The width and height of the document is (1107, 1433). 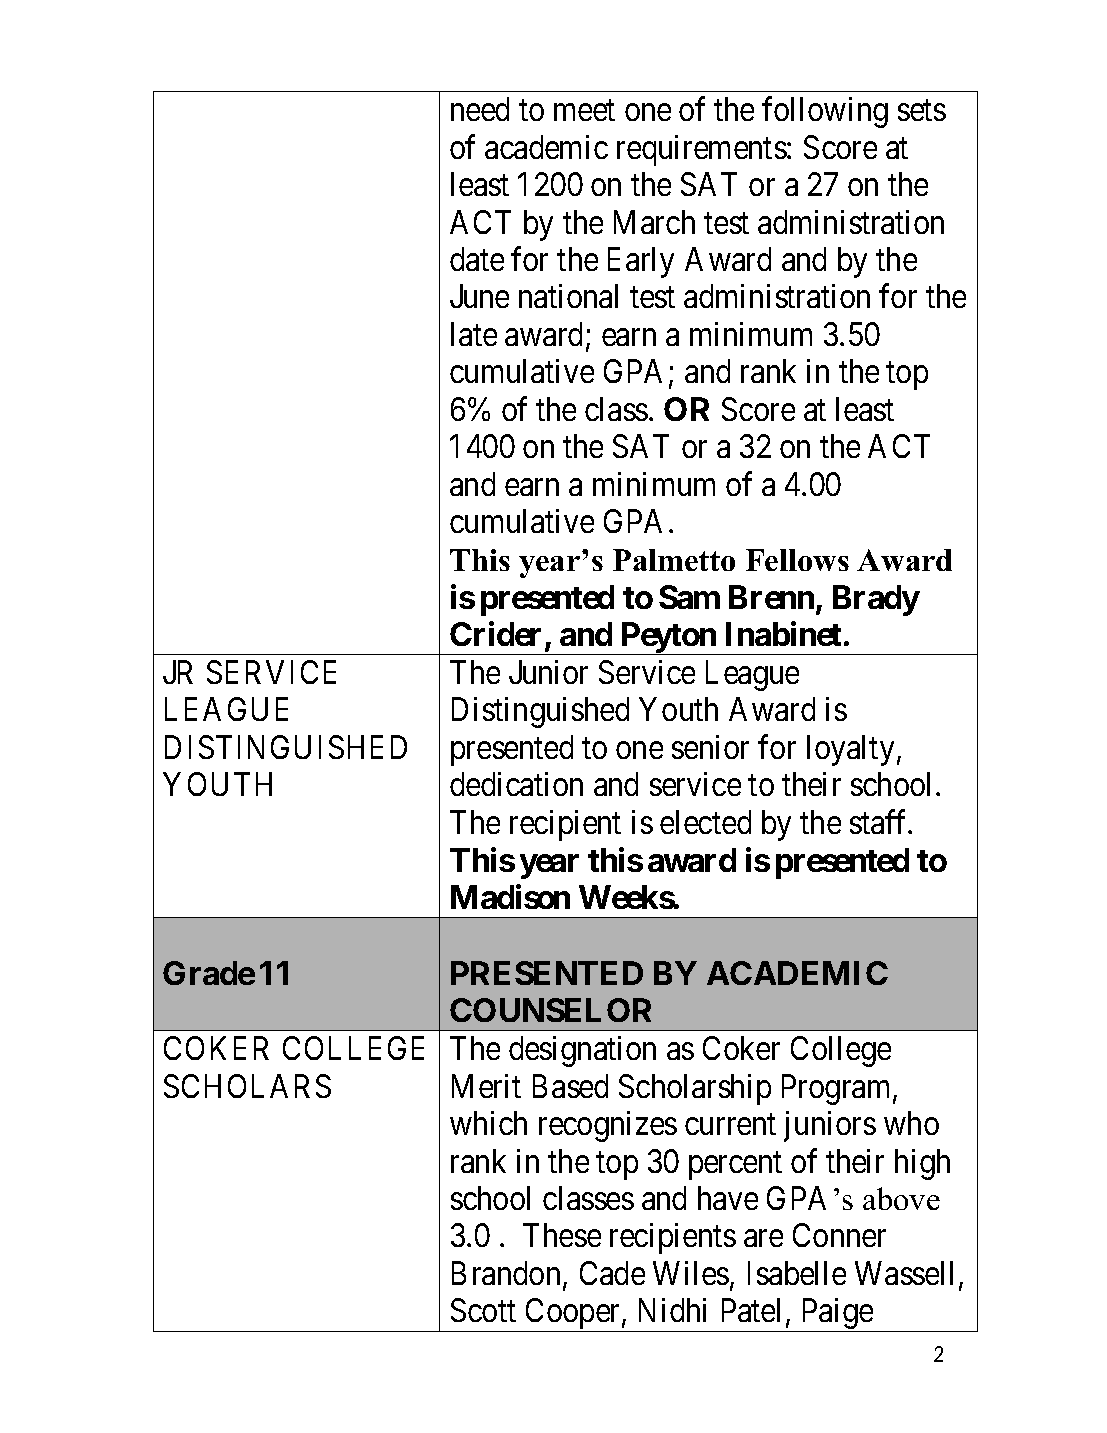 I want to click on Brandon, so click(x=508, y=1274).
